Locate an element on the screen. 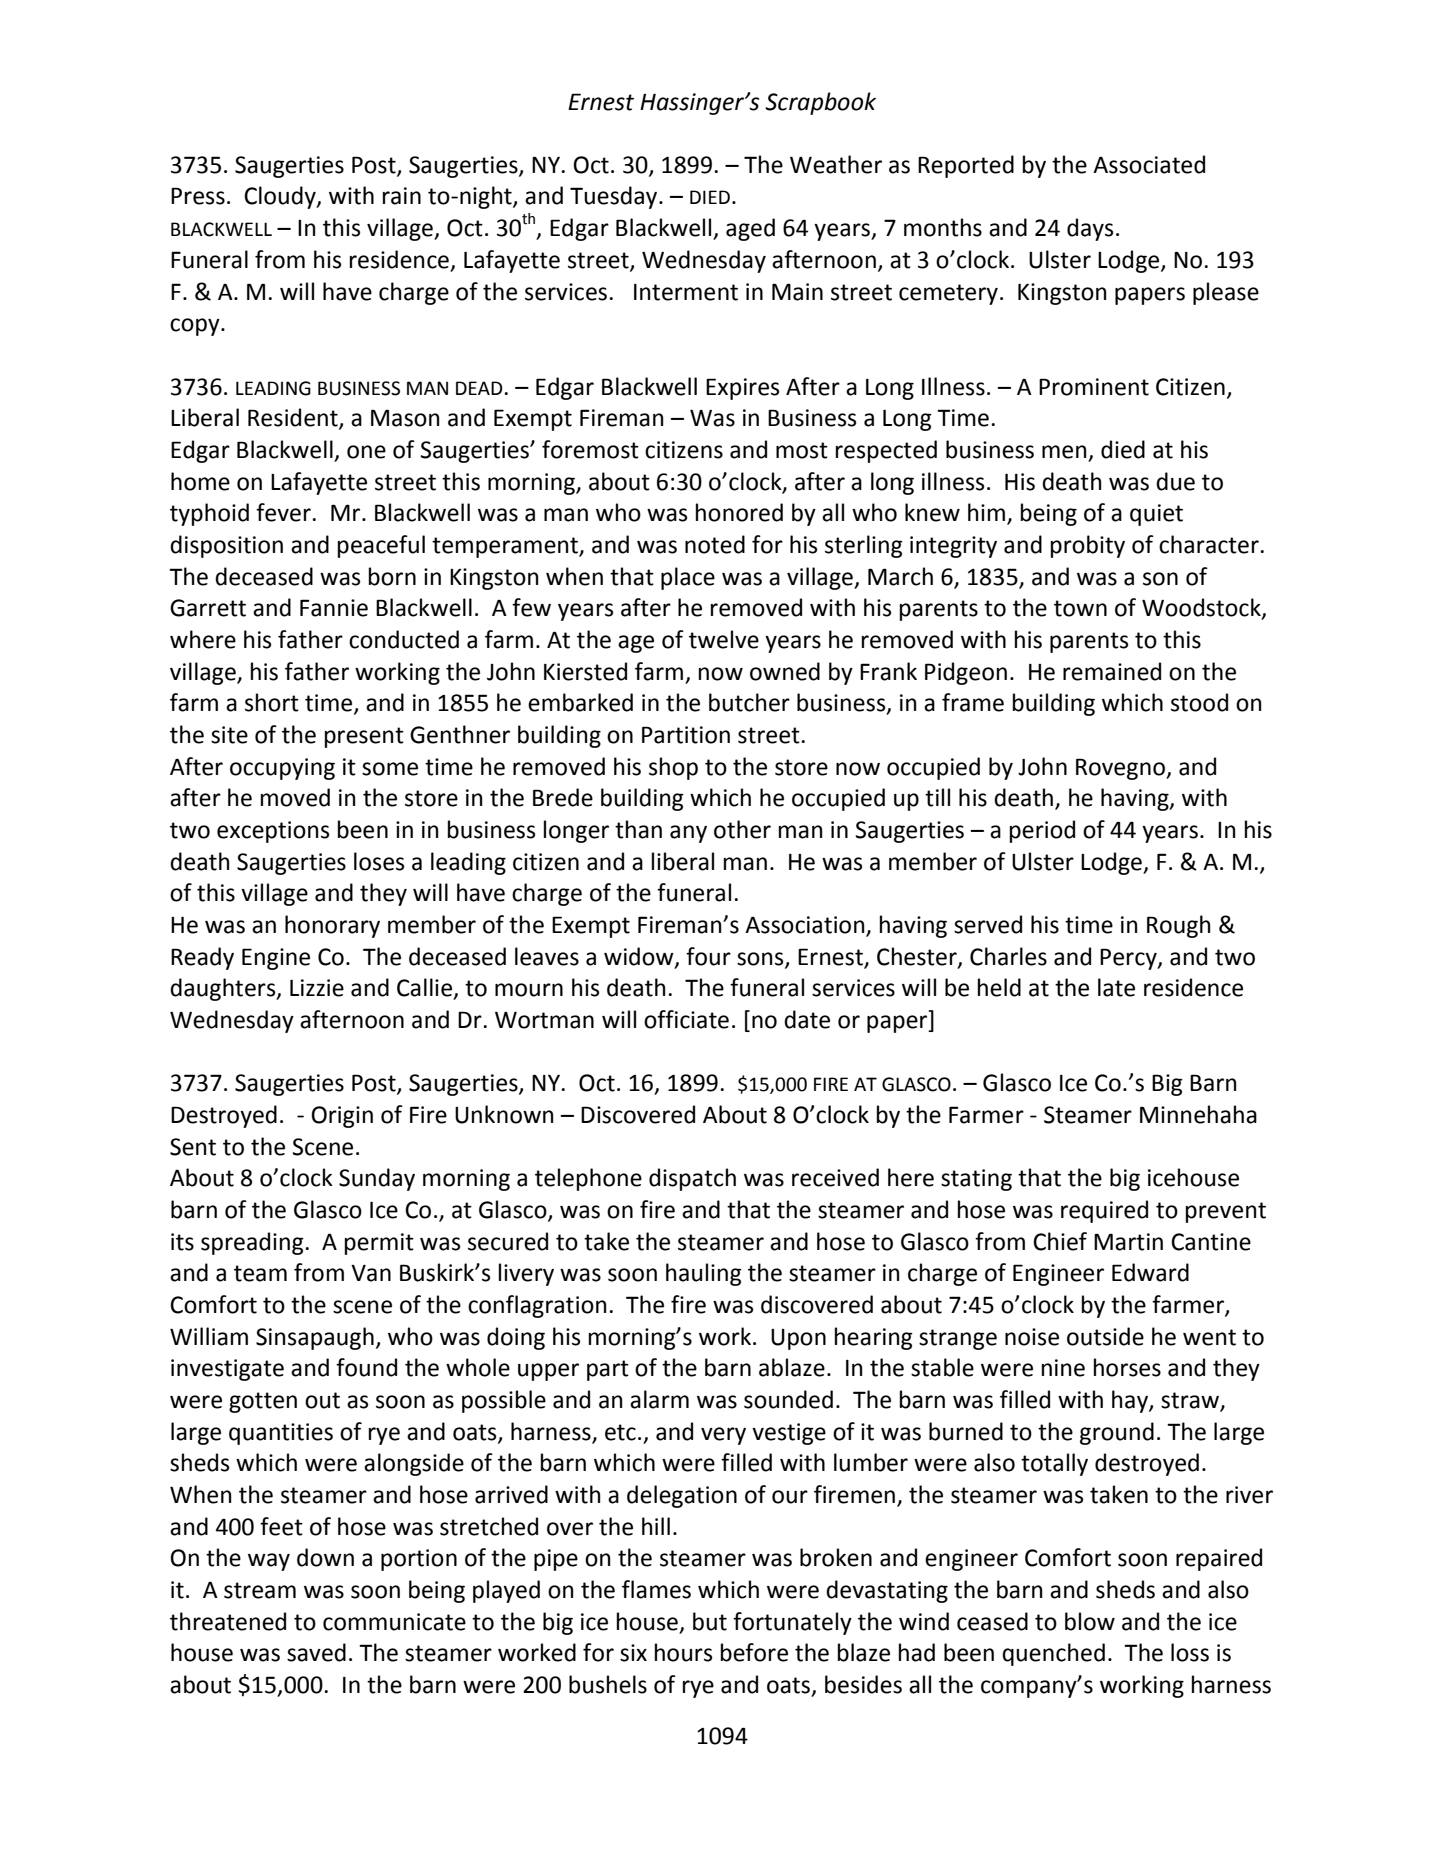 The image size is (1444, 1868). Cloudy is located at coordinates (281, 197).
